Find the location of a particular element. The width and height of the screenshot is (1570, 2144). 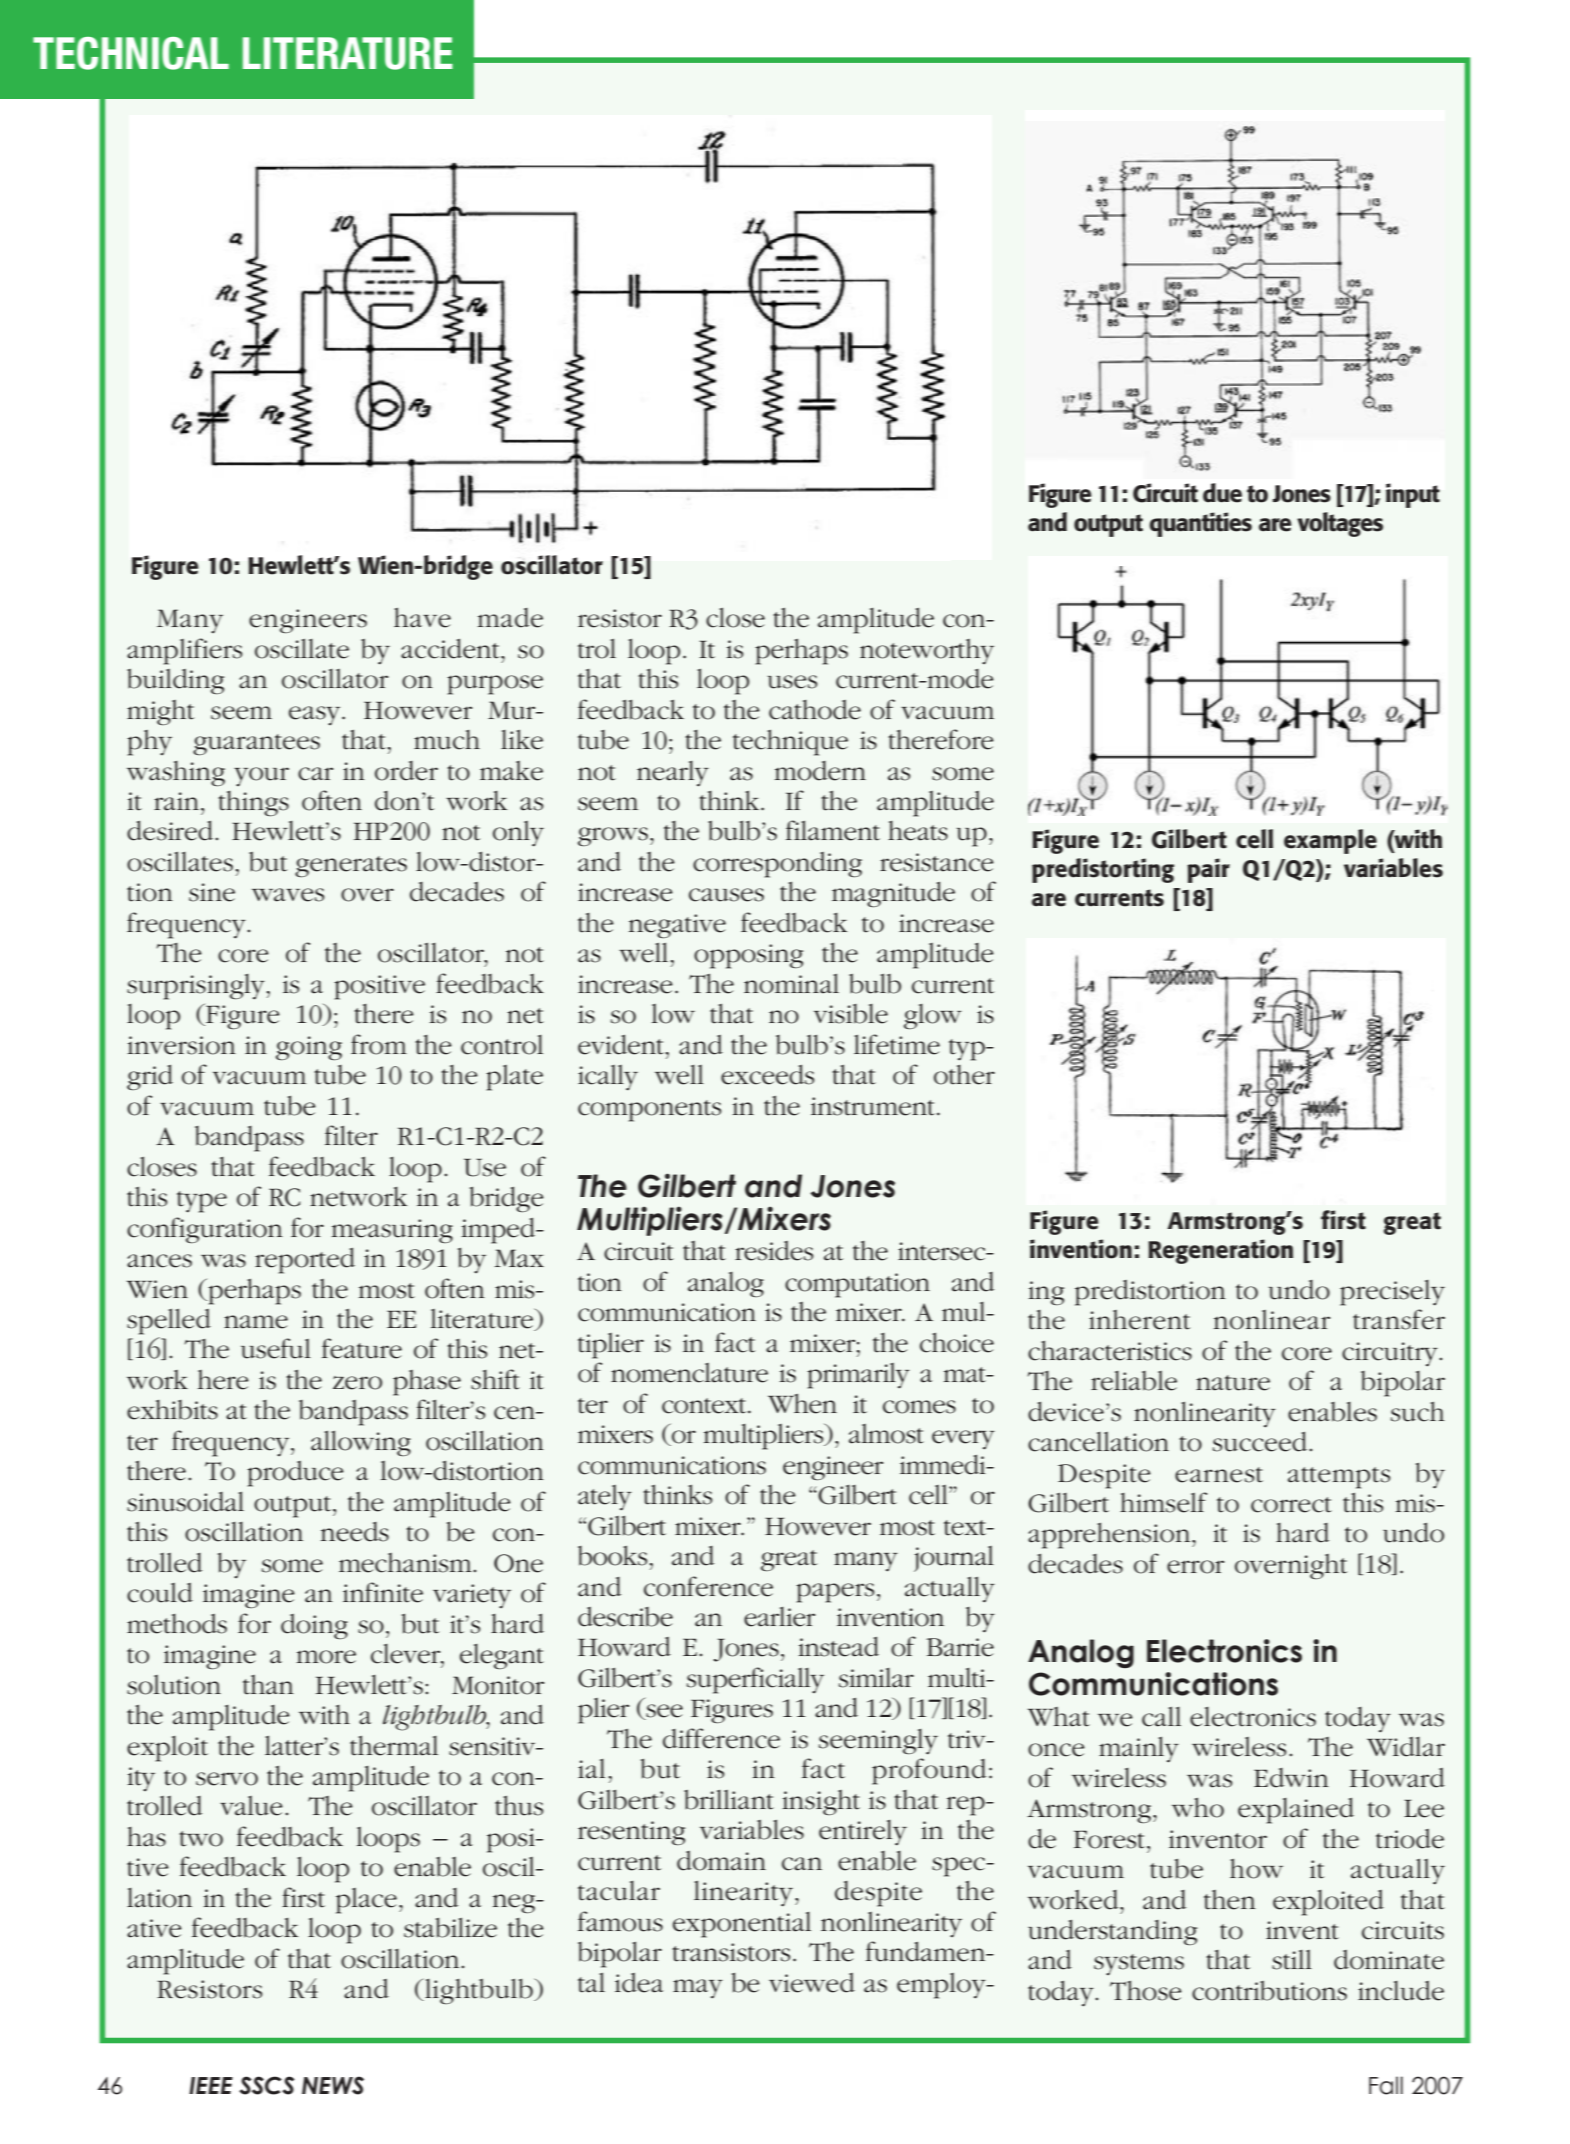

needs is located at coordinates (355, 1532).
